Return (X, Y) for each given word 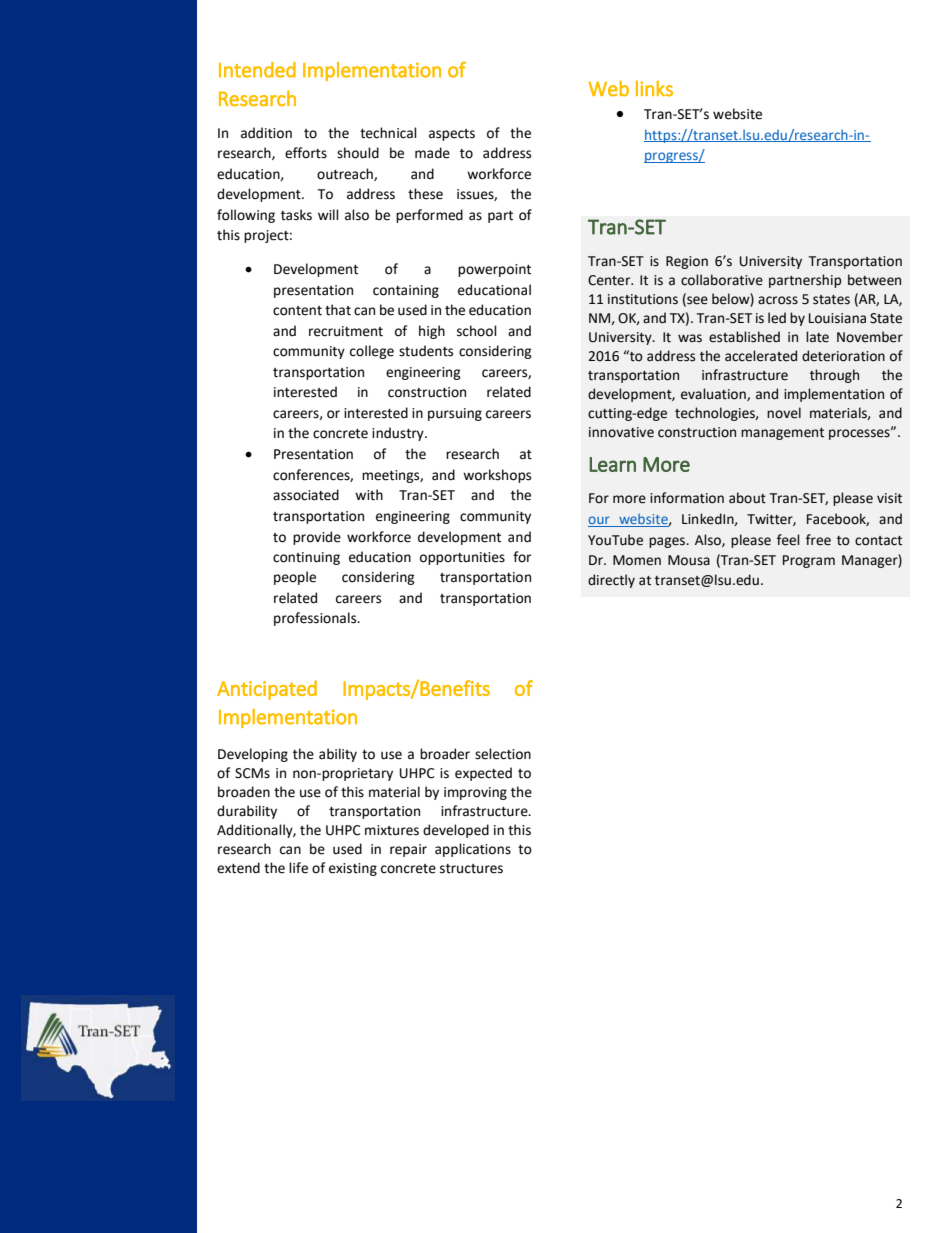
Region (687, 262)
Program (809, 561)
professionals (316, 619)
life (298, 868)
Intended (257, 70)
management (782, 434)
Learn (612, 464)
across (778, 300)
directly (611, 581)
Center (610, 280)
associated (306, 495)
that (338, 310)
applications (473, 850)
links (654, 88)
